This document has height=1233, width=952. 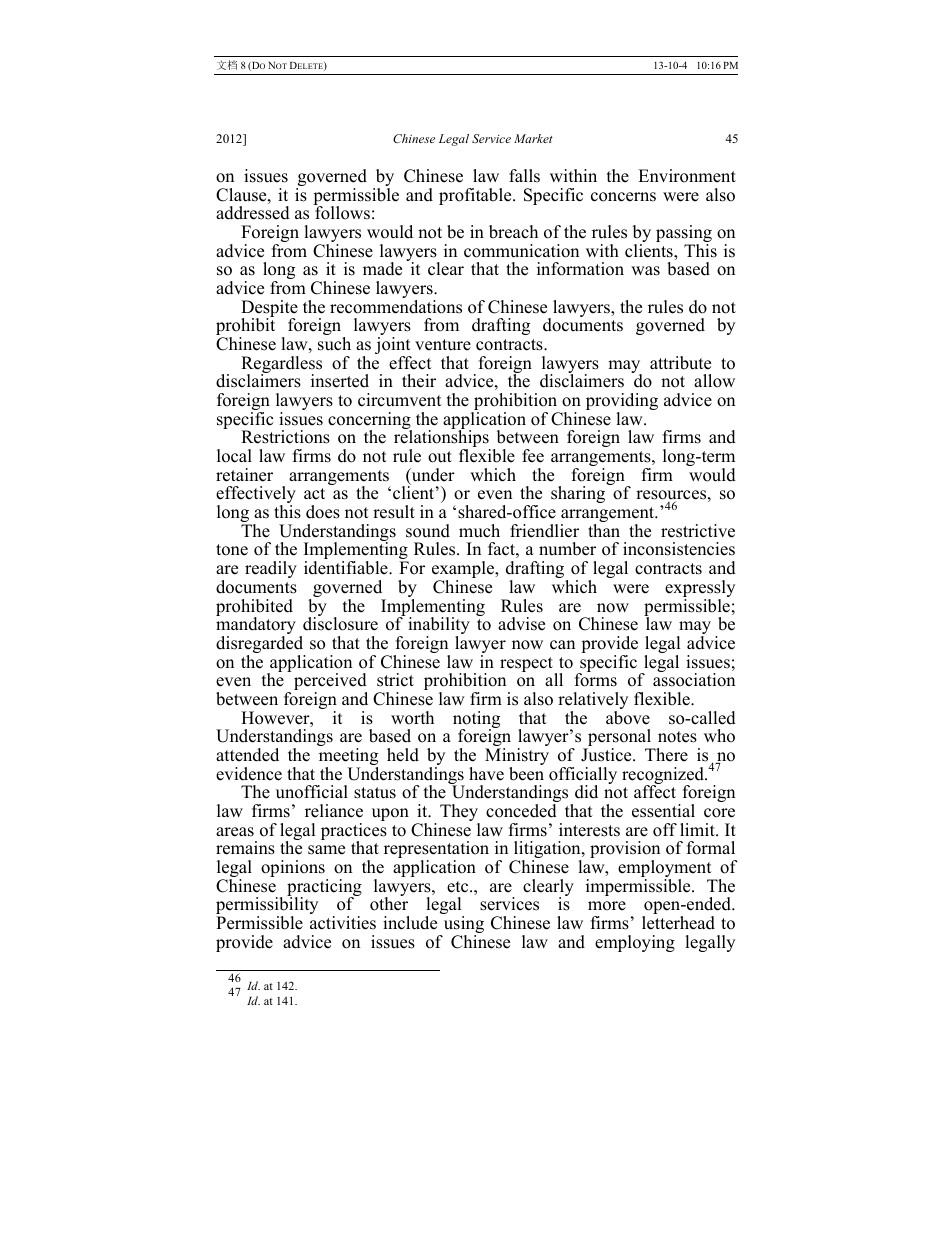 What do you see at coordinates (281, 366) in the document?
I see `Regardless` at bounding box center [281, 366].
